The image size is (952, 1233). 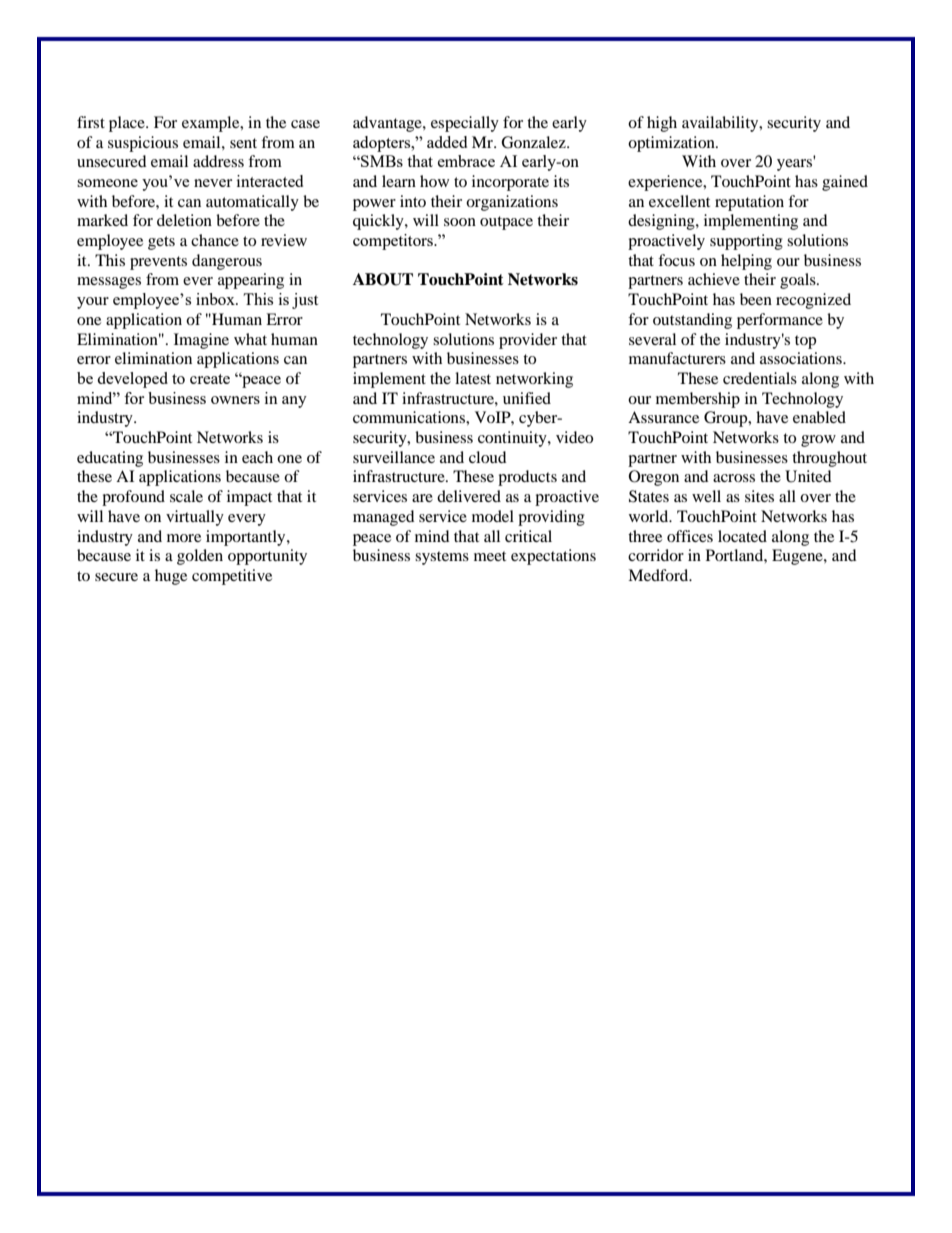 What do you see at coordinates (721, 124) in the screenshot?
I see `availability` at bounding box center [721, 124].
